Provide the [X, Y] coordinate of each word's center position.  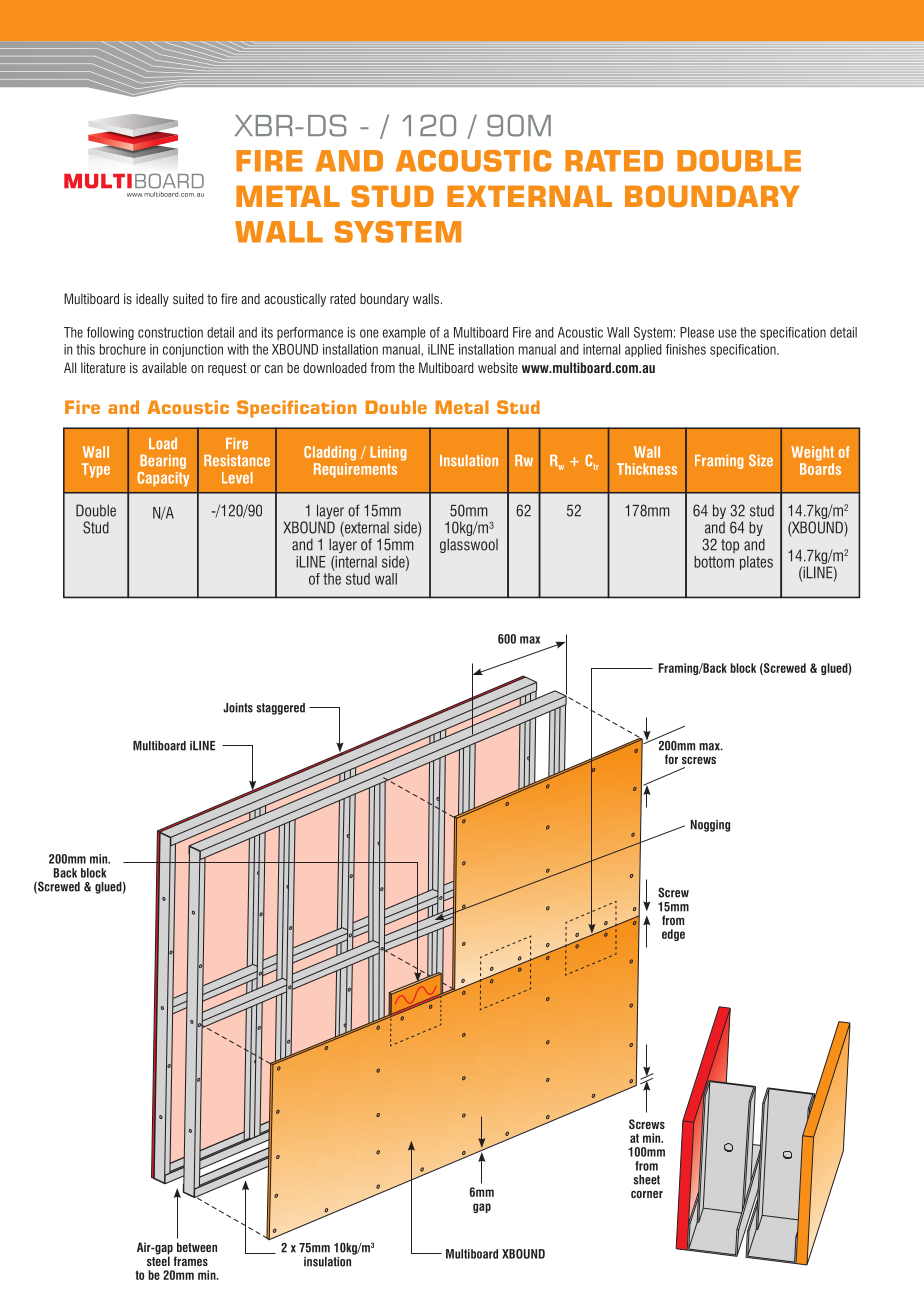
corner [647, 1194]
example [404, 333]
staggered [280, 709]
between [197, 1247]
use [728, 333]
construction [170, 332]
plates [756, 563]
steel [158, 1260]
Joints [238, 708]
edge [673, 935]
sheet [646, 1180]
